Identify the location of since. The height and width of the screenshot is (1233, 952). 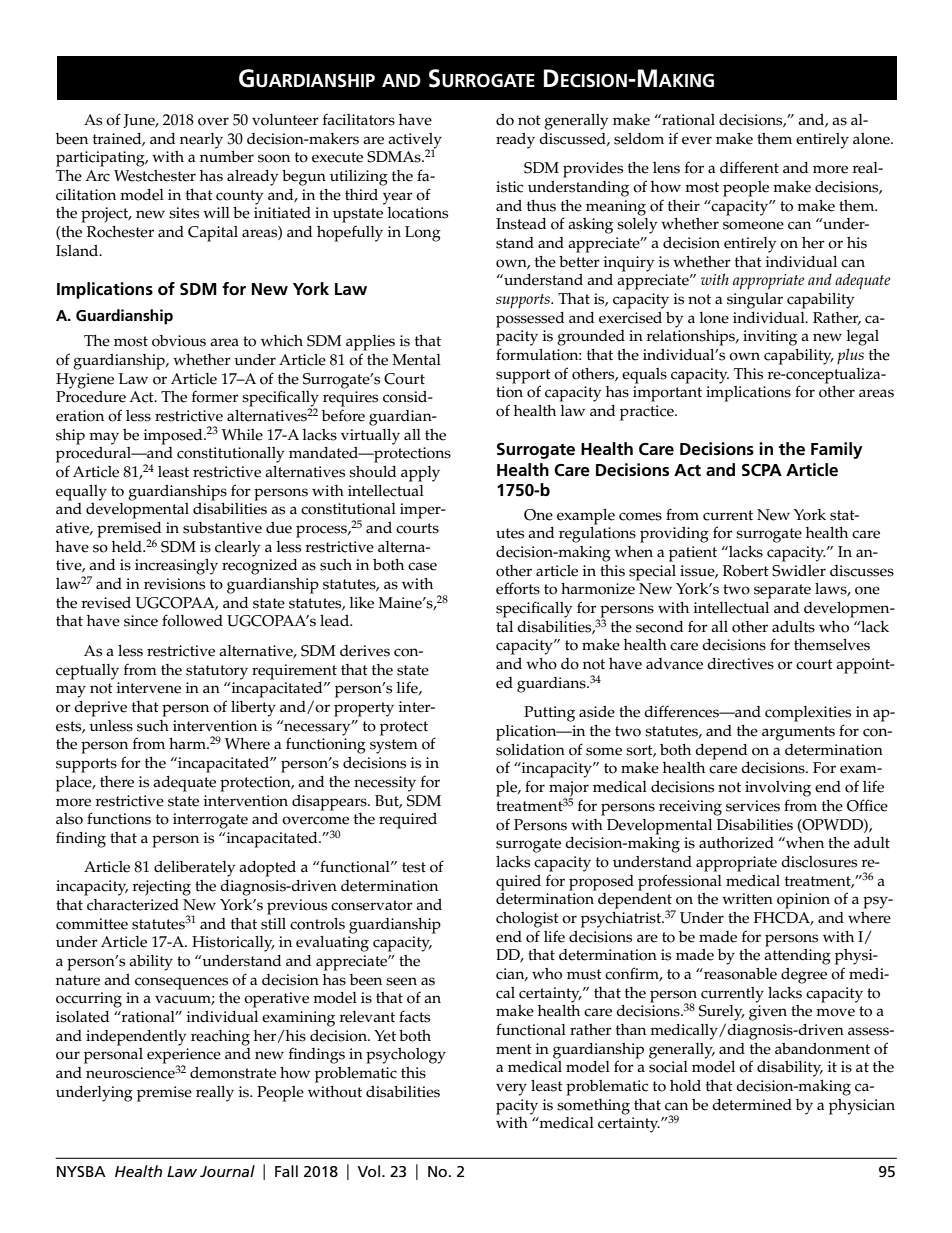
(141, 621).
